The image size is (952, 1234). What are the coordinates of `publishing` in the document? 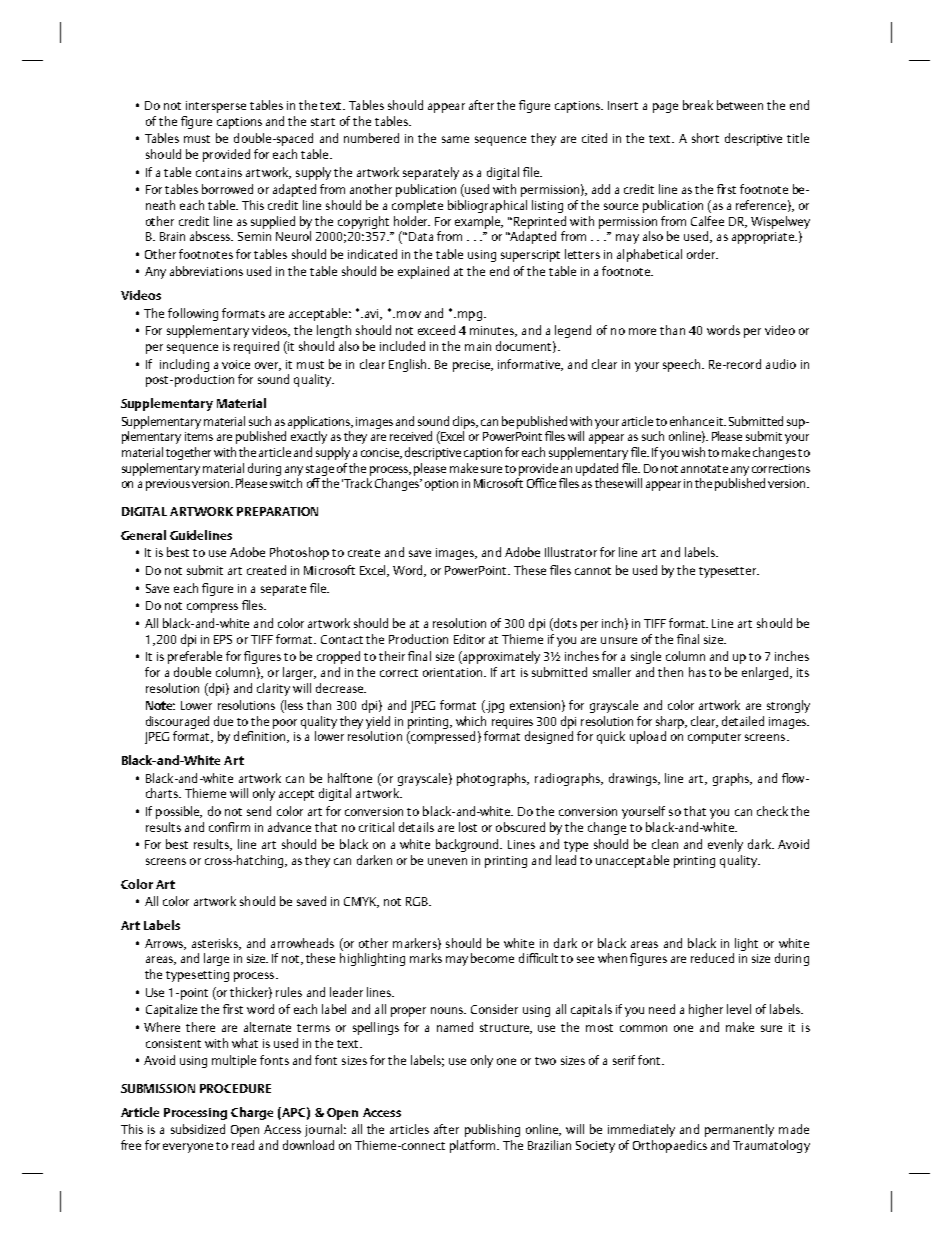 It's located at (492, 1130).
